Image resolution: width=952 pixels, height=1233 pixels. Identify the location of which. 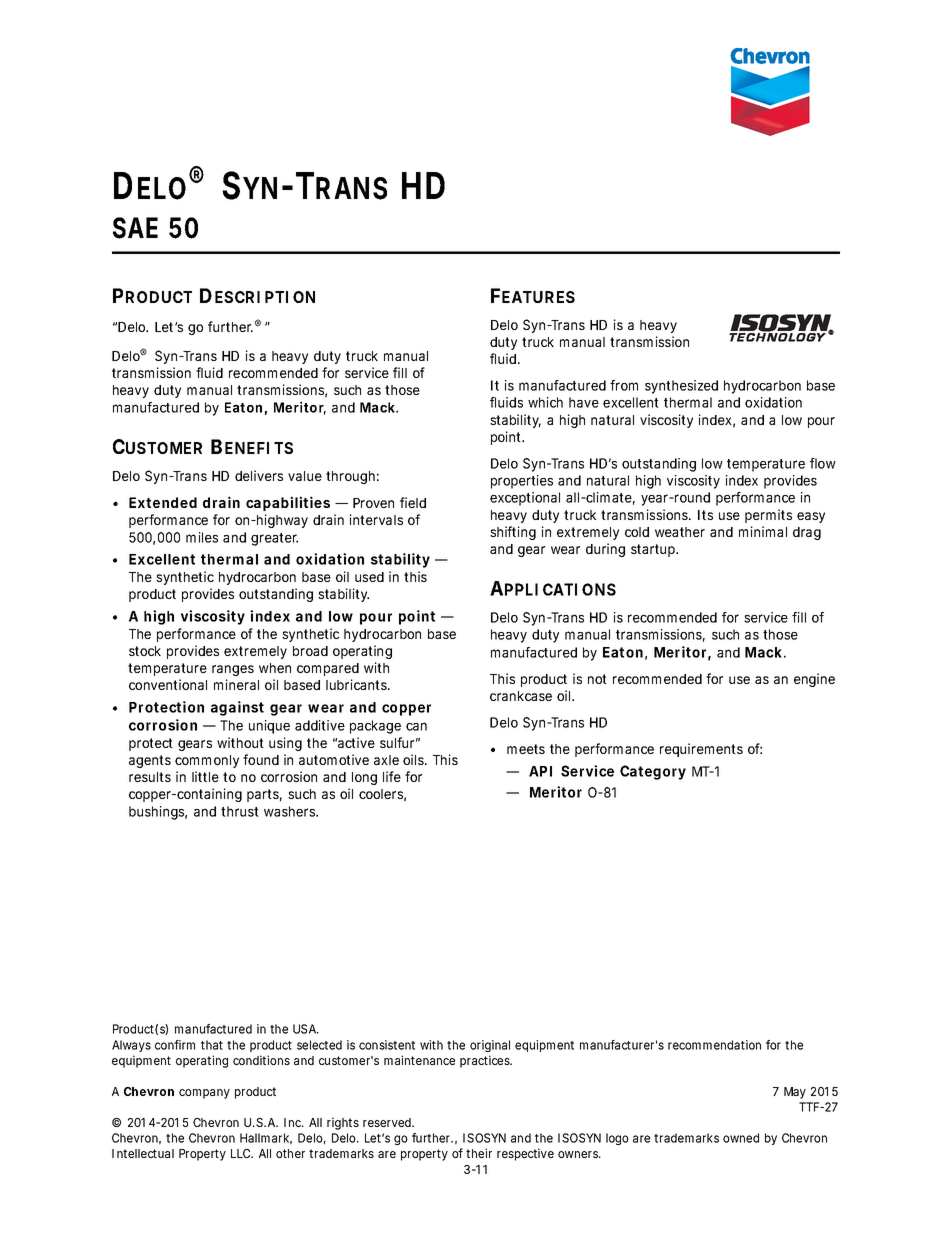
(545, 402).
